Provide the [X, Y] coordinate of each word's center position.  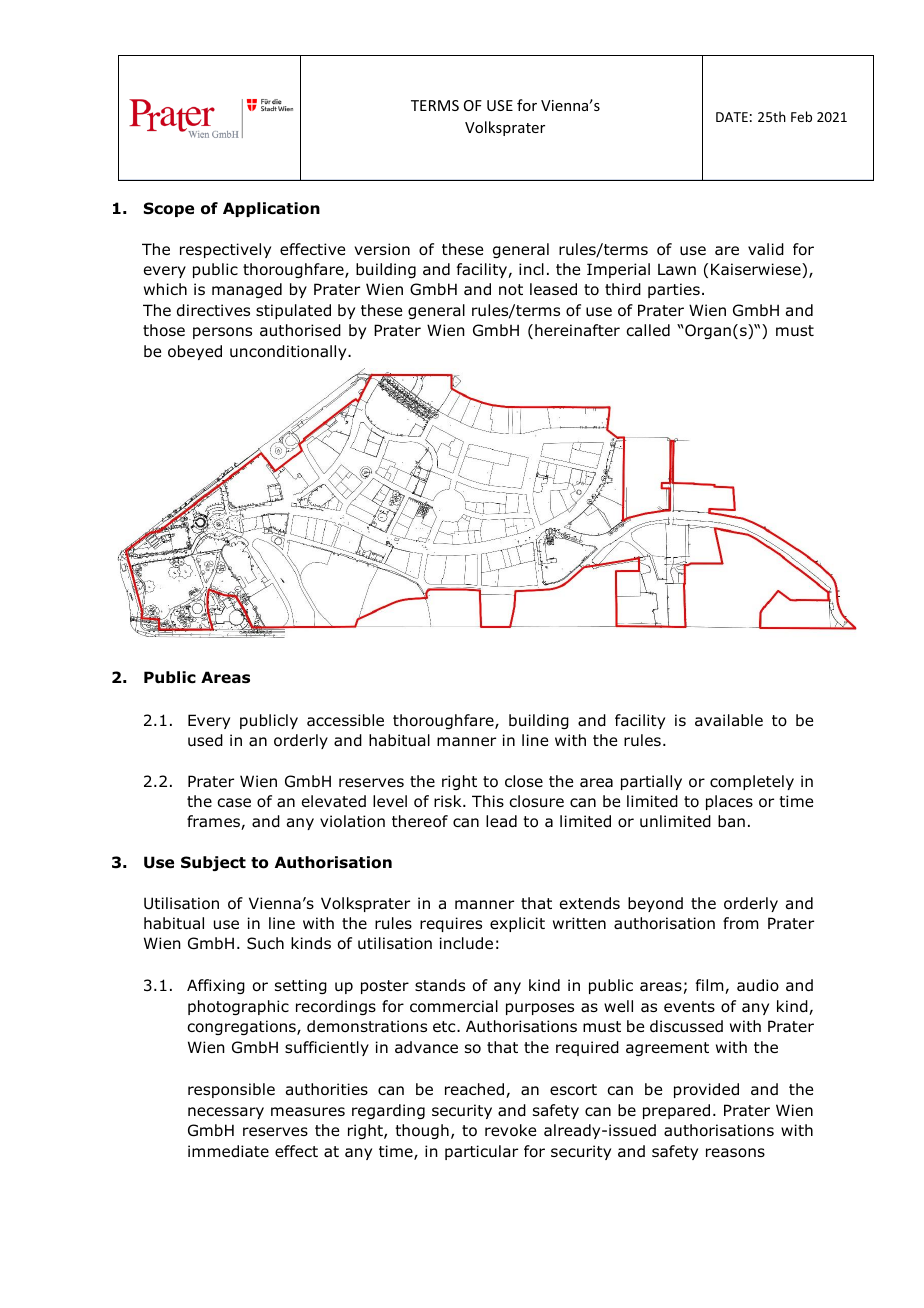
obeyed [195, 352]
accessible [345, 720]
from [741, 923]
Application [271, 209]
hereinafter [577, 330]
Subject [213, 863]
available [729, 720]
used [205, 740]
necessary [226, 1113]
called [648, 330]
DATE [732, 117]
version [382, 249]
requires [451, 924]
